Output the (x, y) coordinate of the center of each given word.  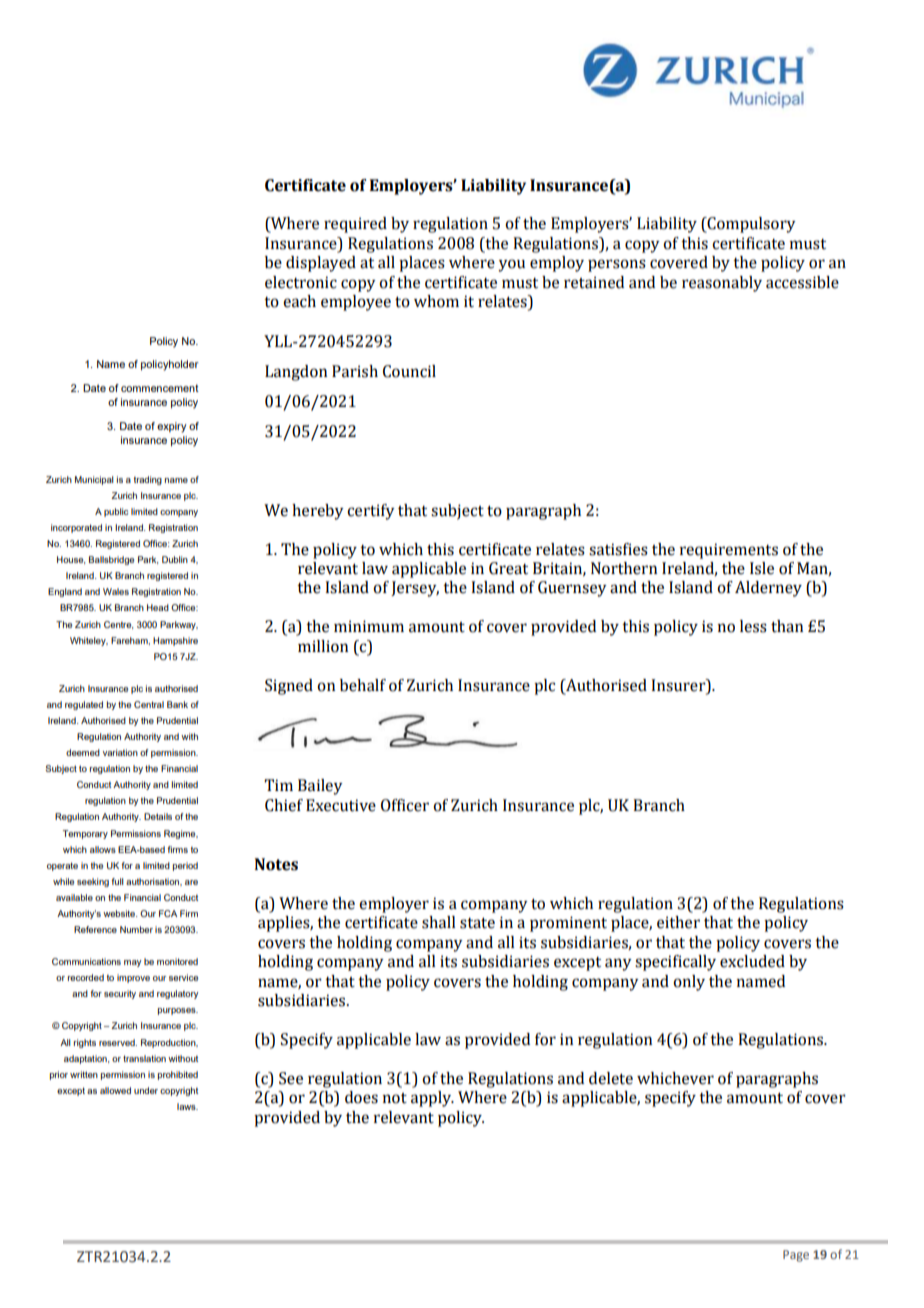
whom (436, 301)
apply (432, 1099)
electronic (301, 282)
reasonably (722, 284)
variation (120, 752)
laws (187, 1106)
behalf (363, 685)
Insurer (679, 685)
